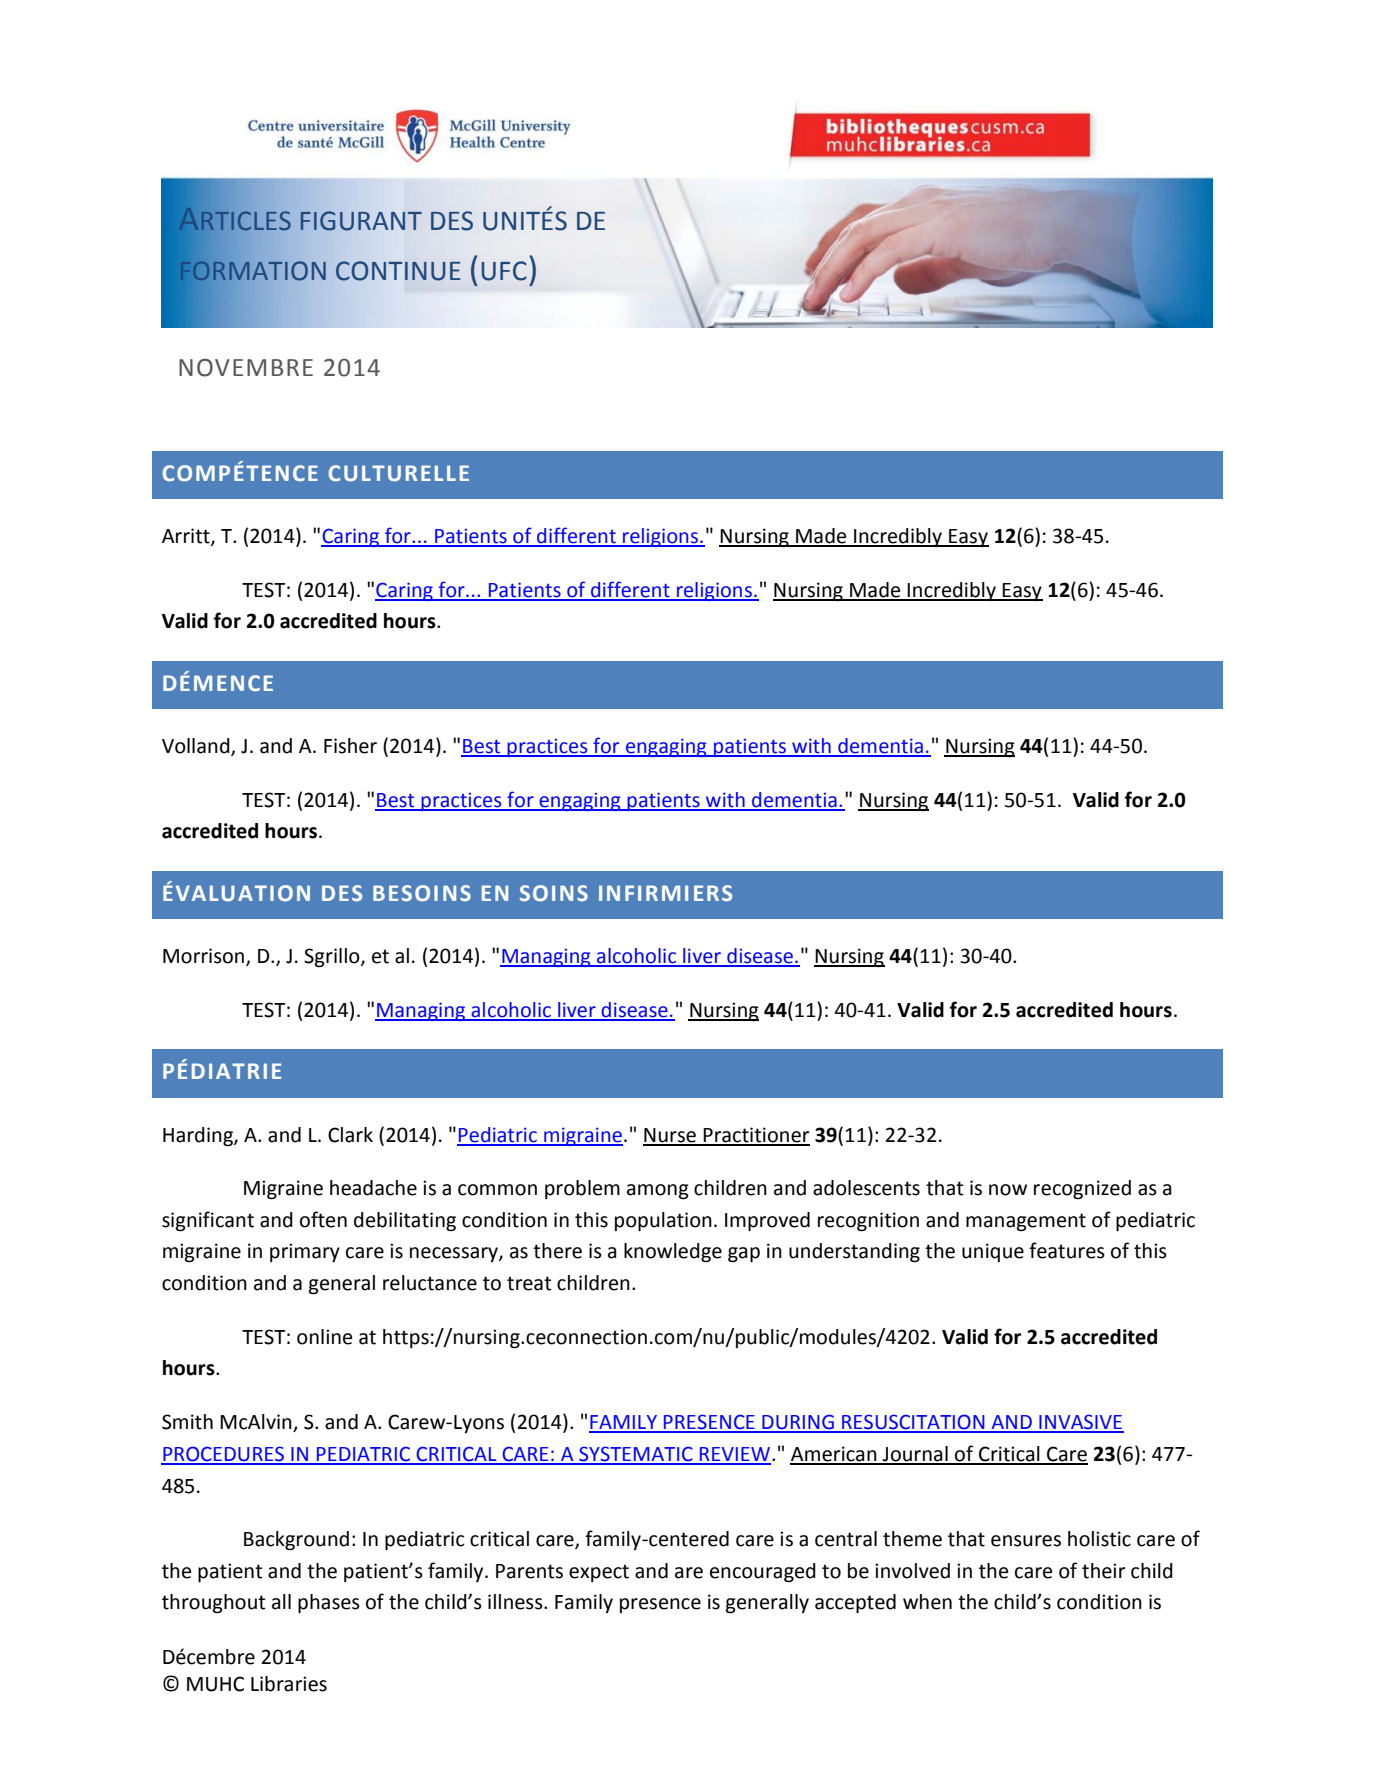 This image has height=1778, width=1374. Describe the element at coordinates (203, 956) in the image. I see `Morrison` at that location.
